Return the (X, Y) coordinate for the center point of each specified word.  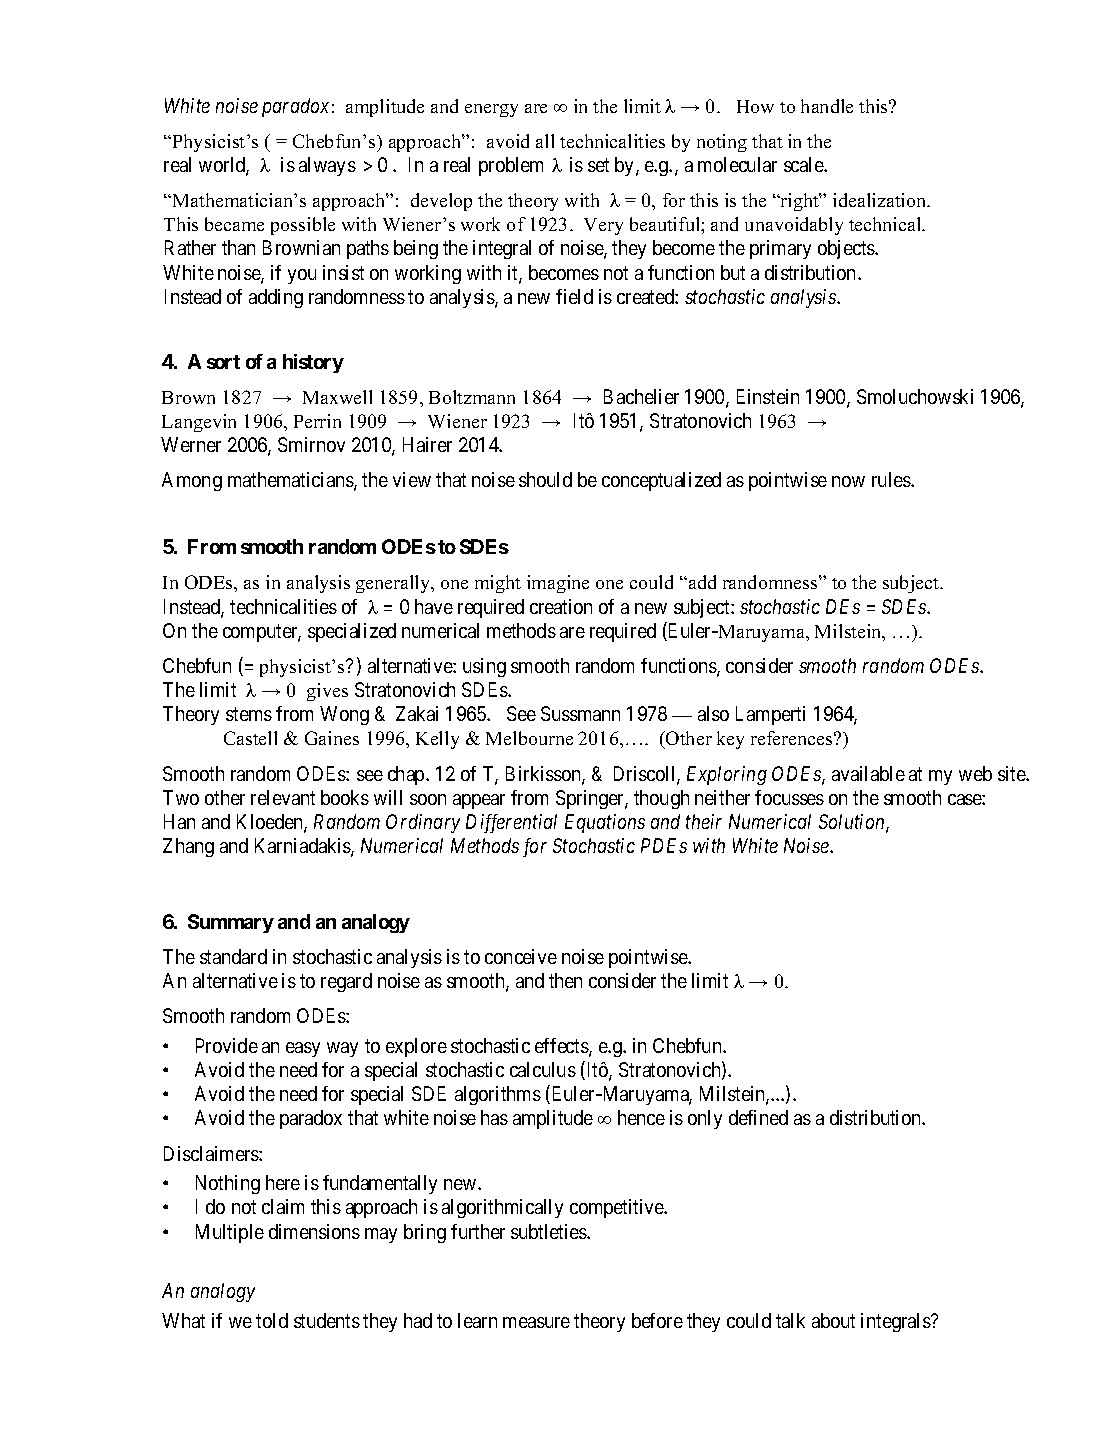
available (868, 773)
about (833, 1320)
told (272, 1320)
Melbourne (529, 738)
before (657, 1320)
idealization (881, 200)
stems (249, 714)
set (598, 165)
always (327, 166)
